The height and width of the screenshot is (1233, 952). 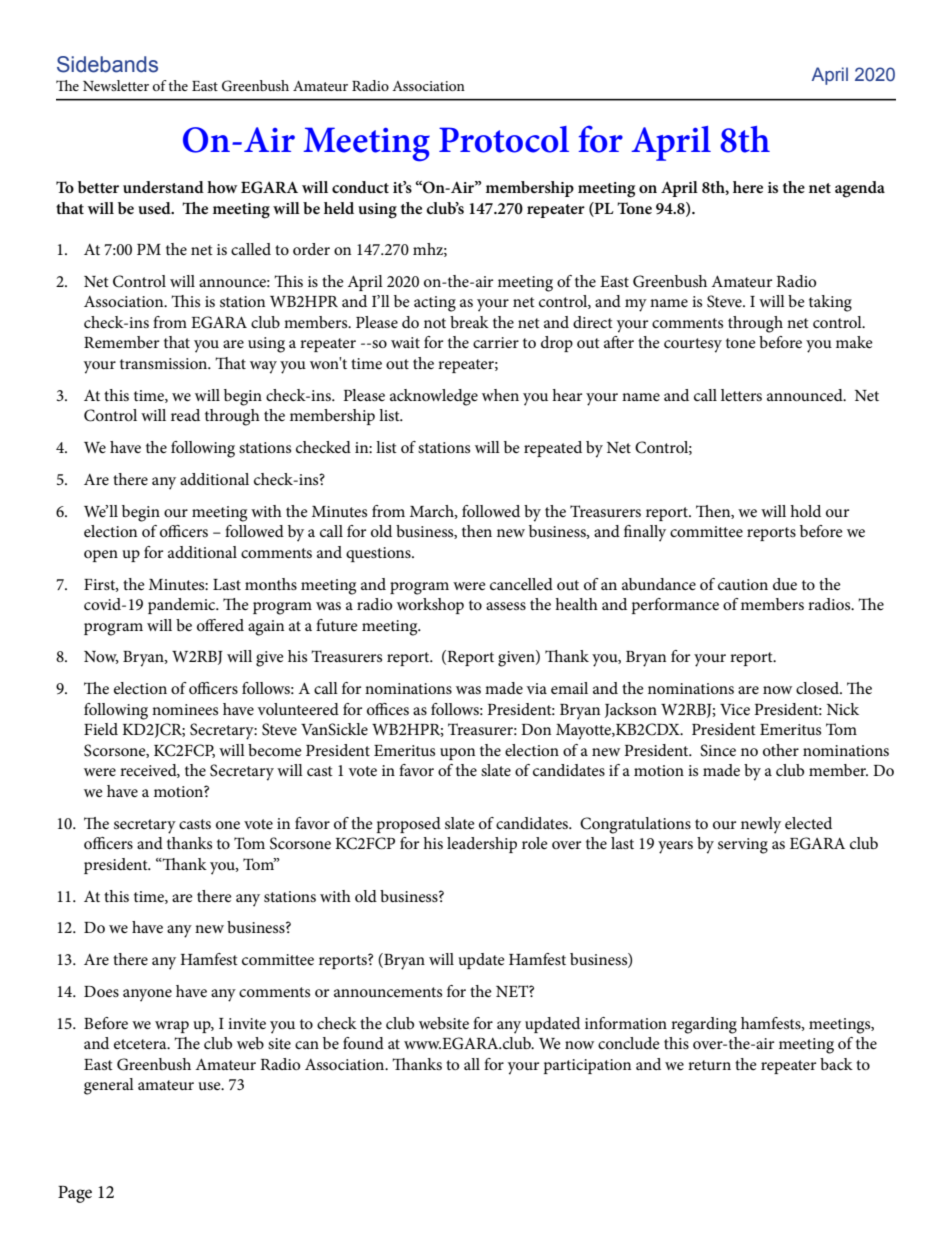 What do you see at coordinates (743, 846) in the screenshot?
I see `serving` at bounding box center [743, 846].
